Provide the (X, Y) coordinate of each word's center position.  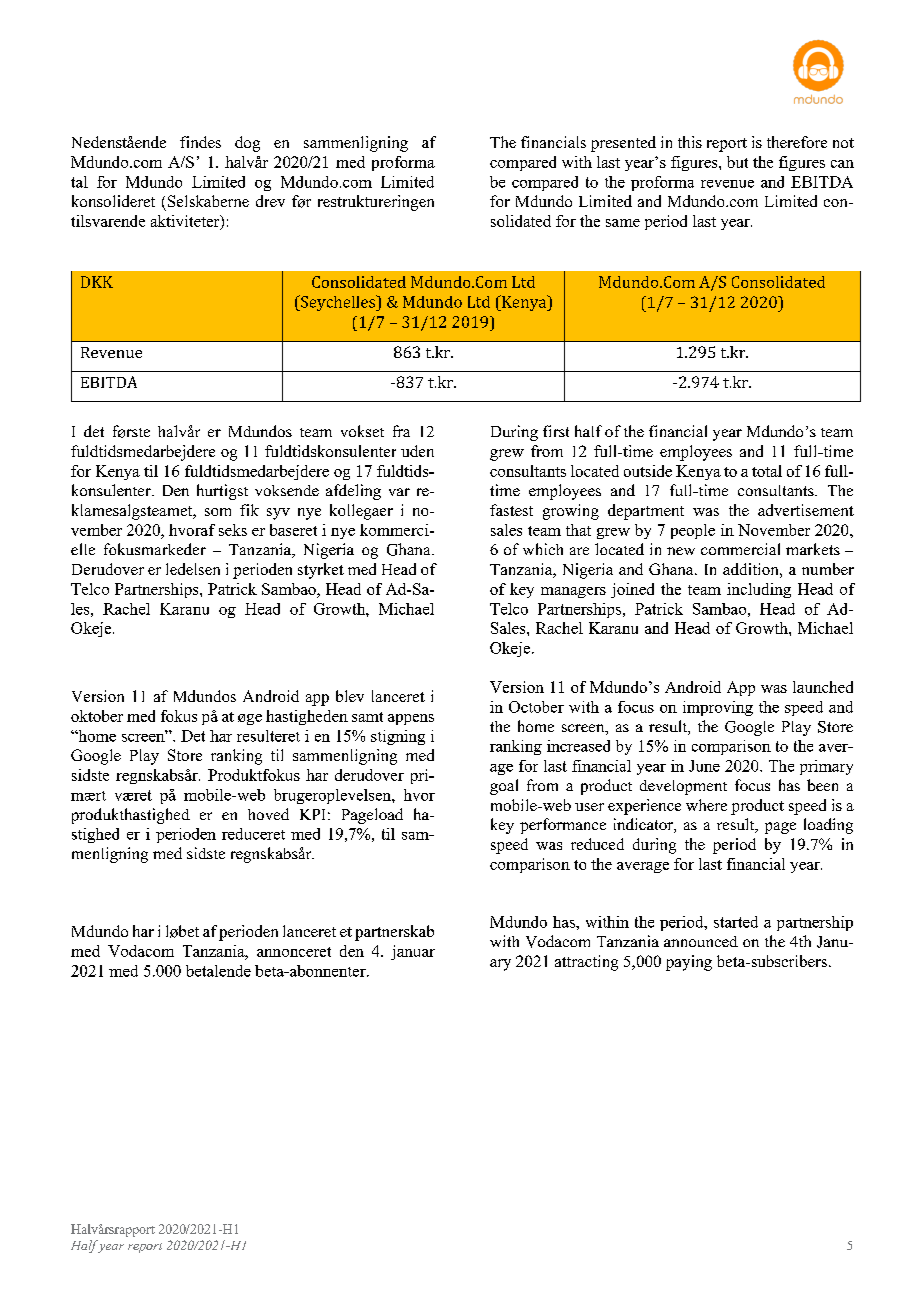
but (737, 162)
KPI (312, 814)
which (543, 549)
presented (623, 144)
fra (401, 431)
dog (247, 144)
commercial (740, 549)
